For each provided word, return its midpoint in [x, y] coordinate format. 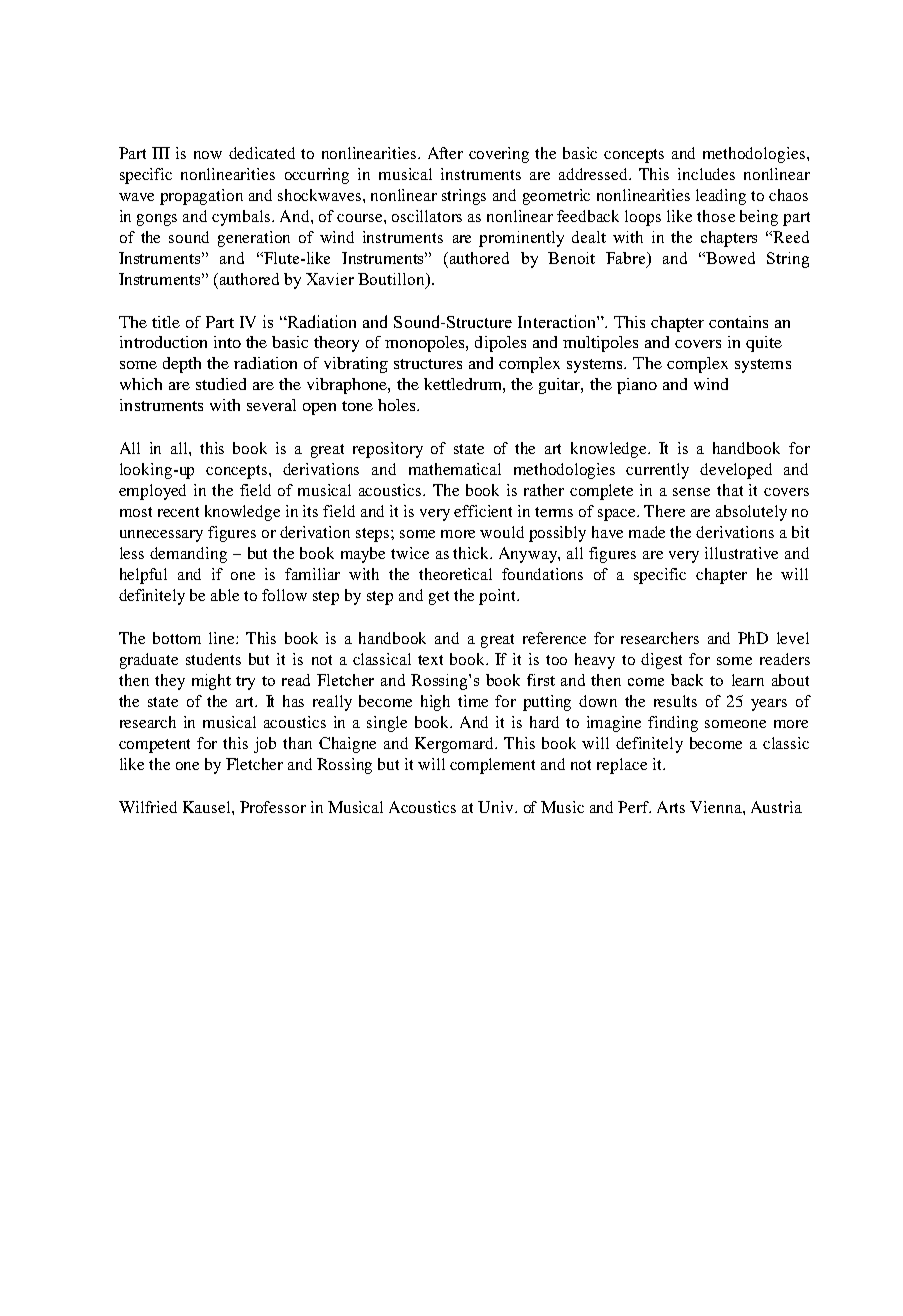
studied [221, 384]
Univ [497, 807]
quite [764, 344]
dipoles [500, 344]
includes [706, 174]
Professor [273, 807]
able [225, 595]
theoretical [455, 574]
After [445, 153]
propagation [201, 197]
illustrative [741, 553]
